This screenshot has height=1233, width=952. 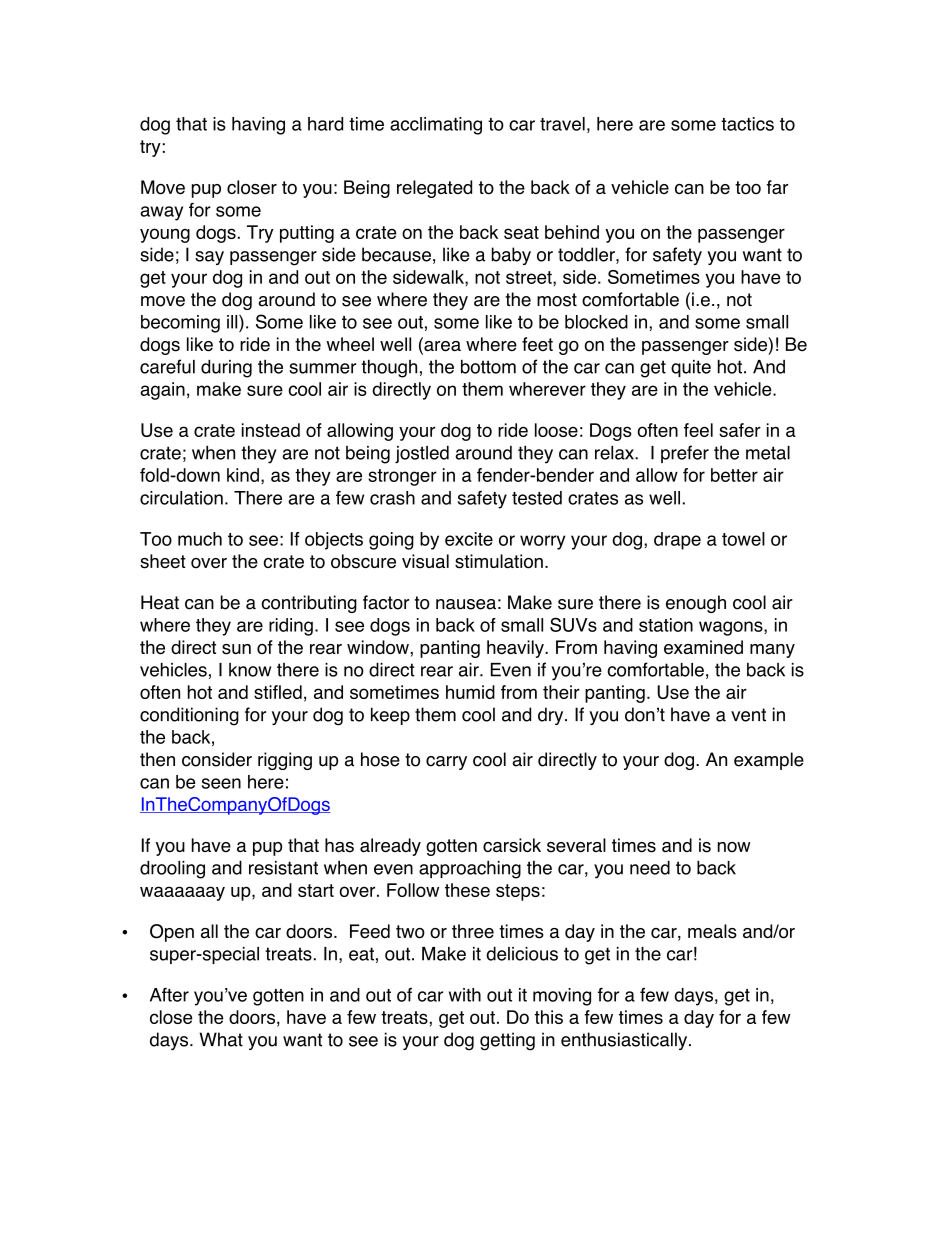 I want to click on enough, so click(x=696, y=604).
